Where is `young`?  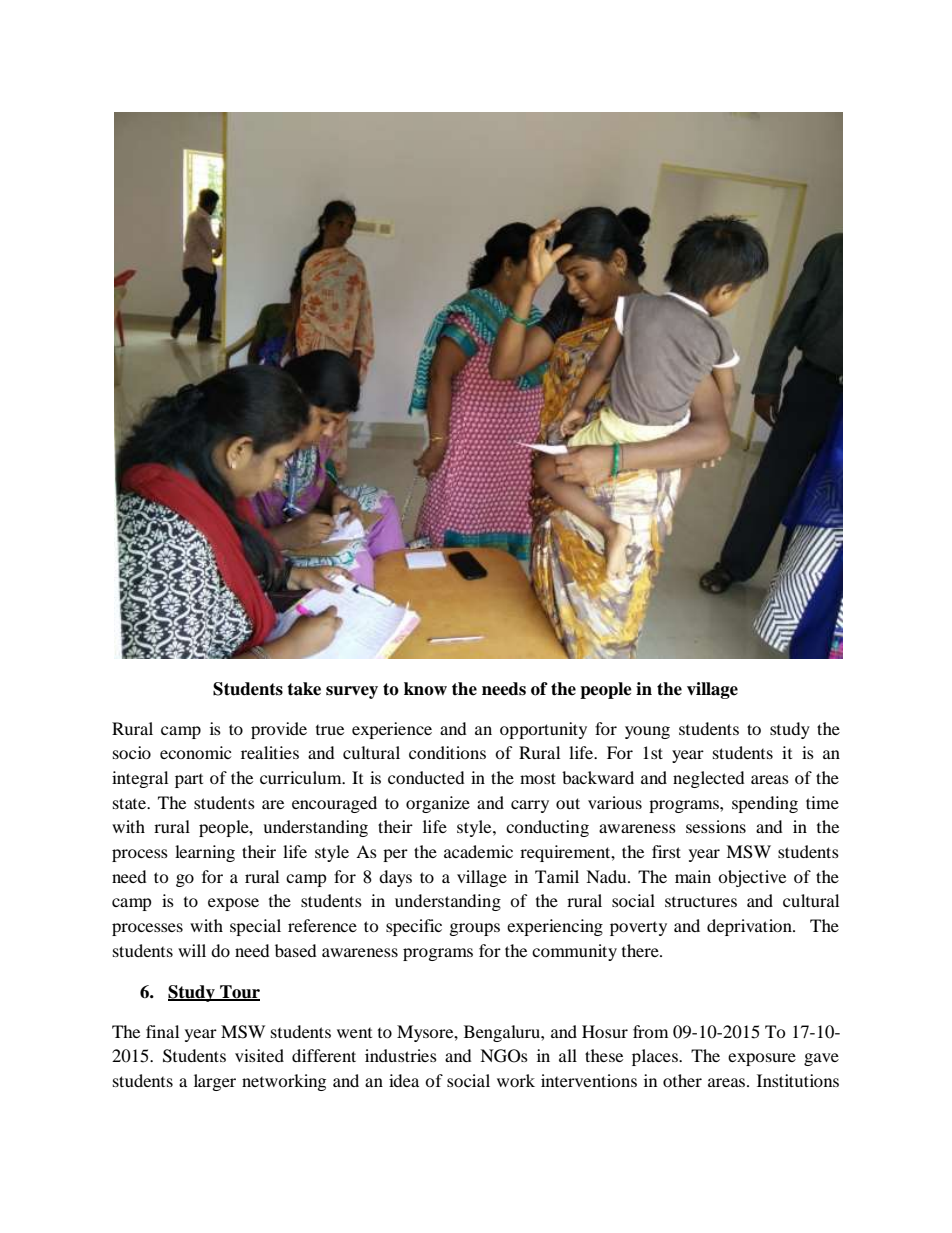 young is located at coordinates (647, 732).
